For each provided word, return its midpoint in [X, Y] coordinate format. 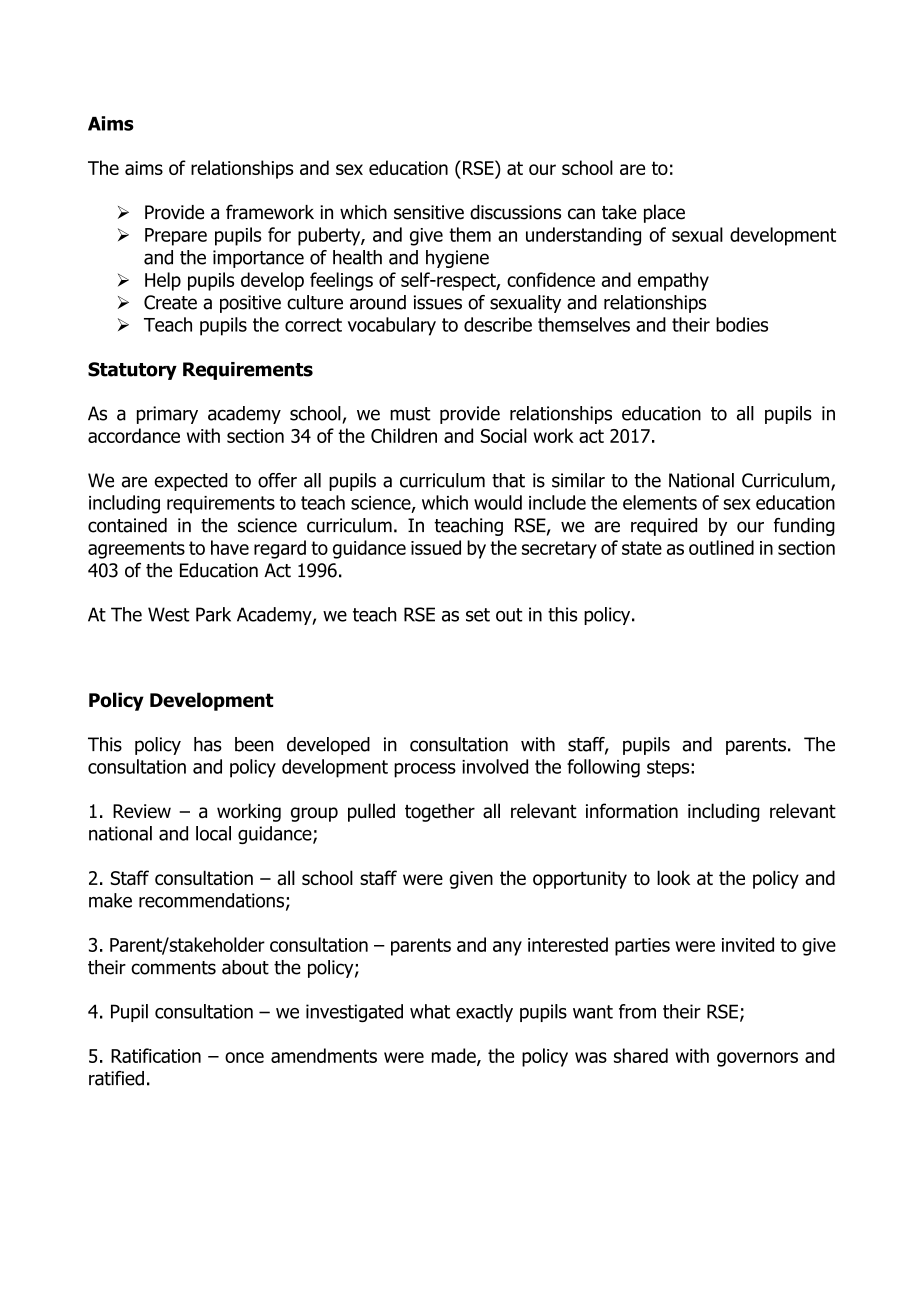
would [498, 502]
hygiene [457, 259]
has [208, 744]
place [664, 213]
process [425, 770]
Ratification [156, 1055]
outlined [721, 547]
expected [190, 482]
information [632, 811]
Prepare [176, 237]
